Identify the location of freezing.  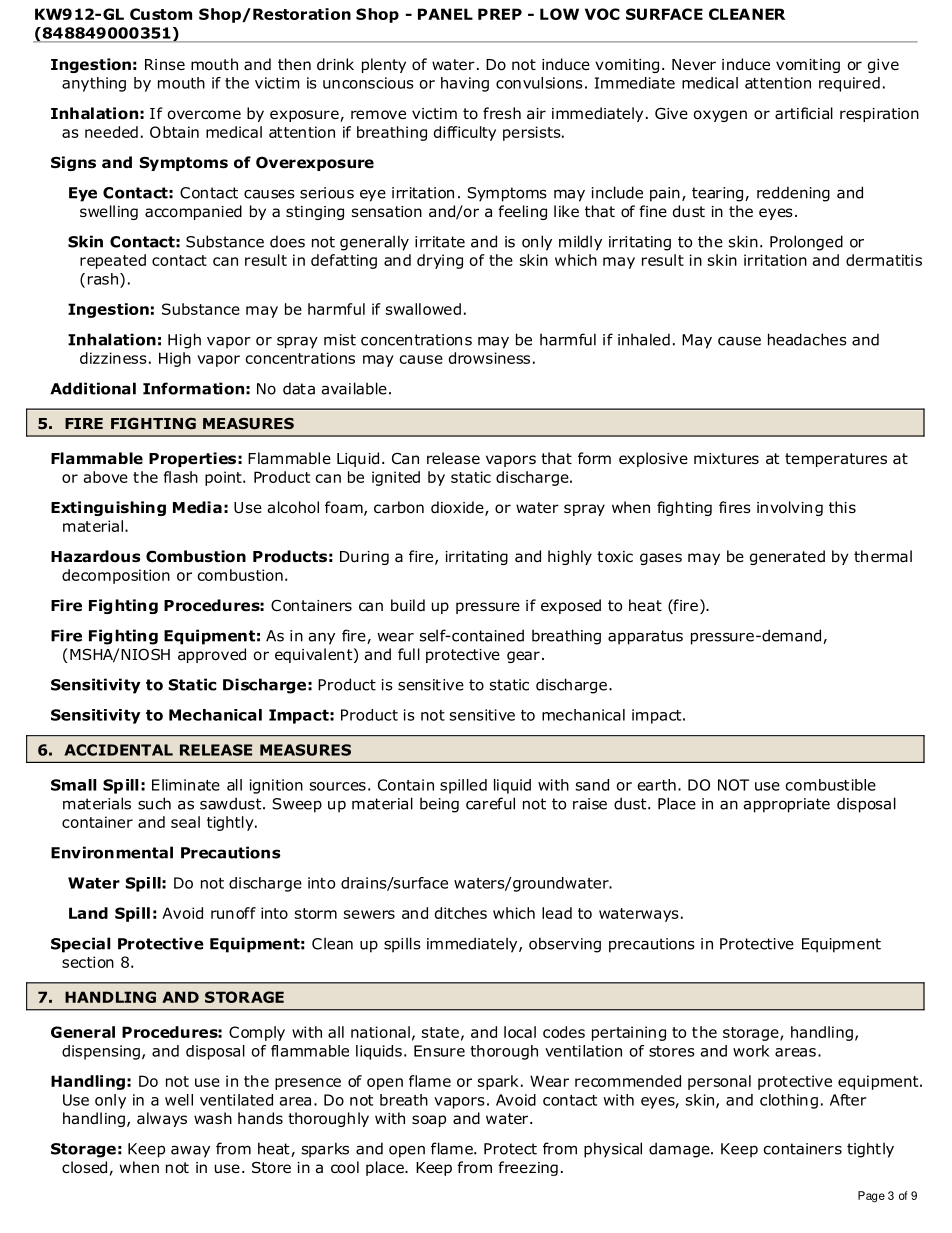
(528, 1168).
